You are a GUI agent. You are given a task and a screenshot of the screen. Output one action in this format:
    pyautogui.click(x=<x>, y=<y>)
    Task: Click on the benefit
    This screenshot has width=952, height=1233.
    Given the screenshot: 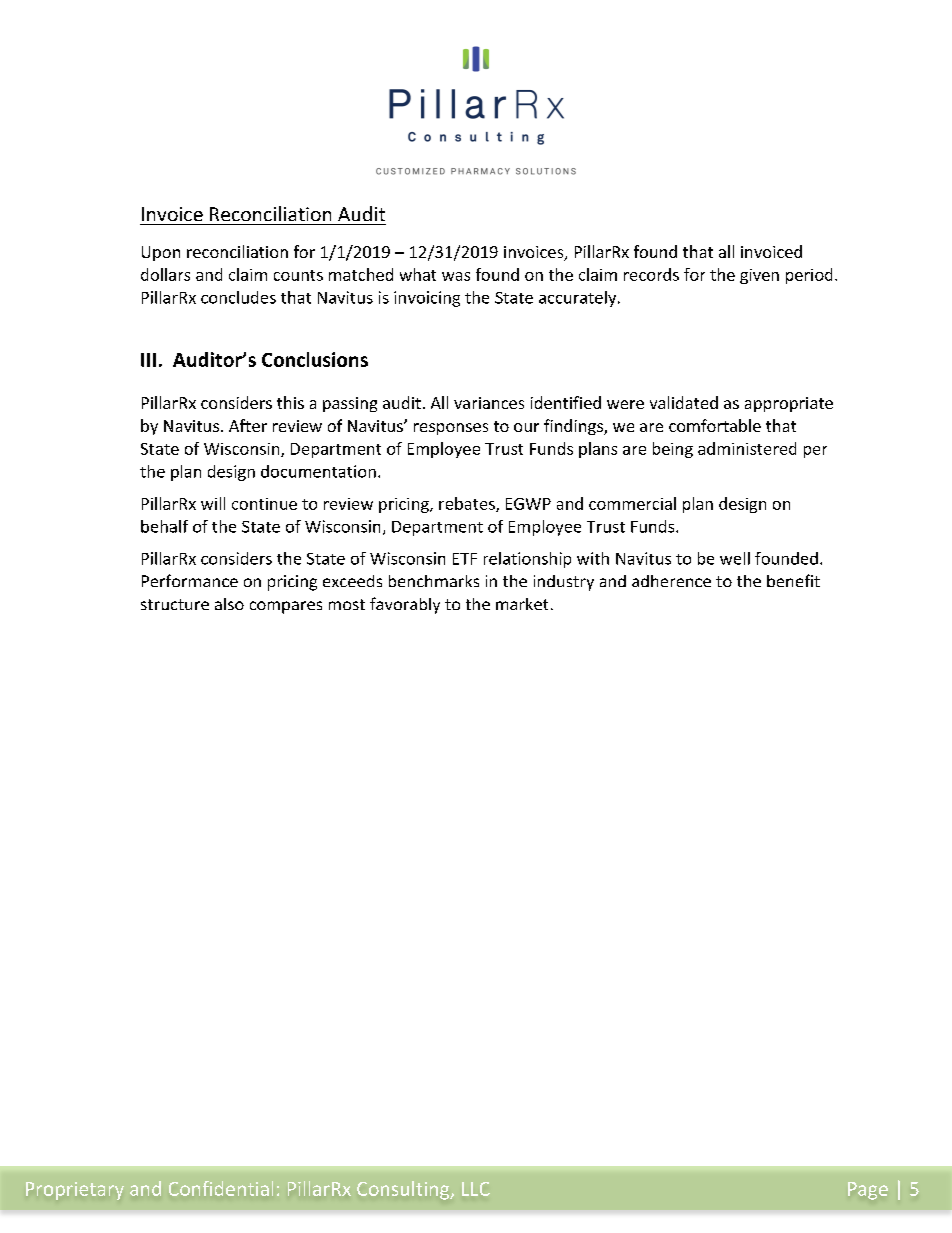 What is the action you would take?
    pyautogui.click(x=793, y=580)
